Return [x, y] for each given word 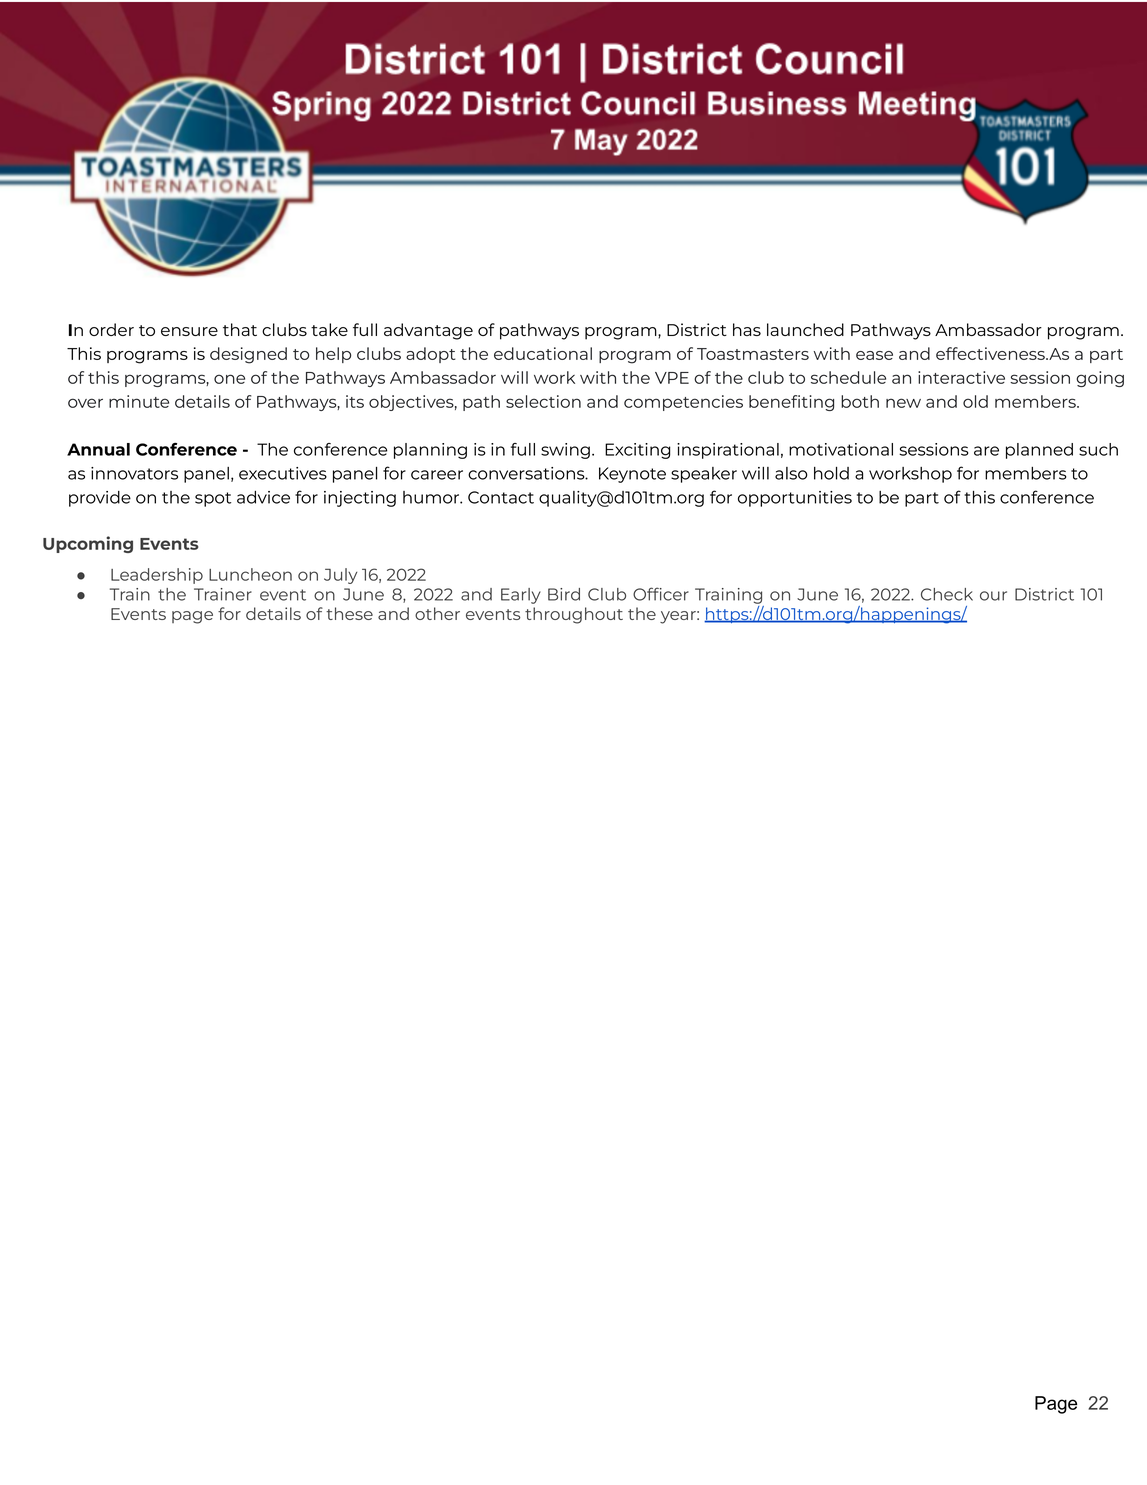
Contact [501, 497]
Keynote [632, 475]
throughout [574, 615]
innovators [134, 473]
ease [874, 355]
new [903, 403]
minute [139, 401]
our [993, 596]
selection [543, 401]
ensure [189, 331]
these [349, 613]
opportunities [795, 499]
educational [543, 353]
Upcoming [88, 544]
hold [831, 473]
